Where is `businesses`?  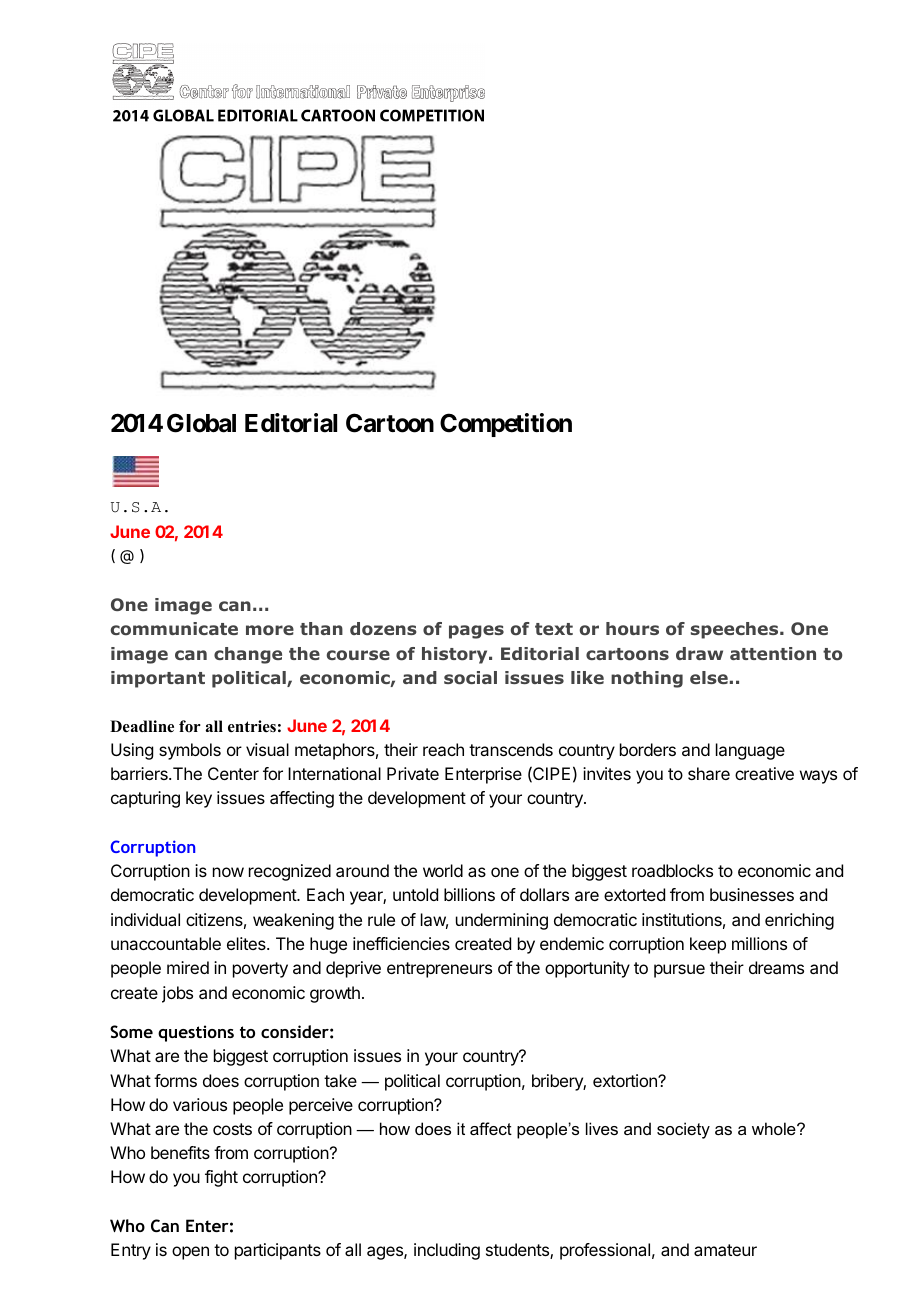 businesses is located at coordinates (752, 894).
